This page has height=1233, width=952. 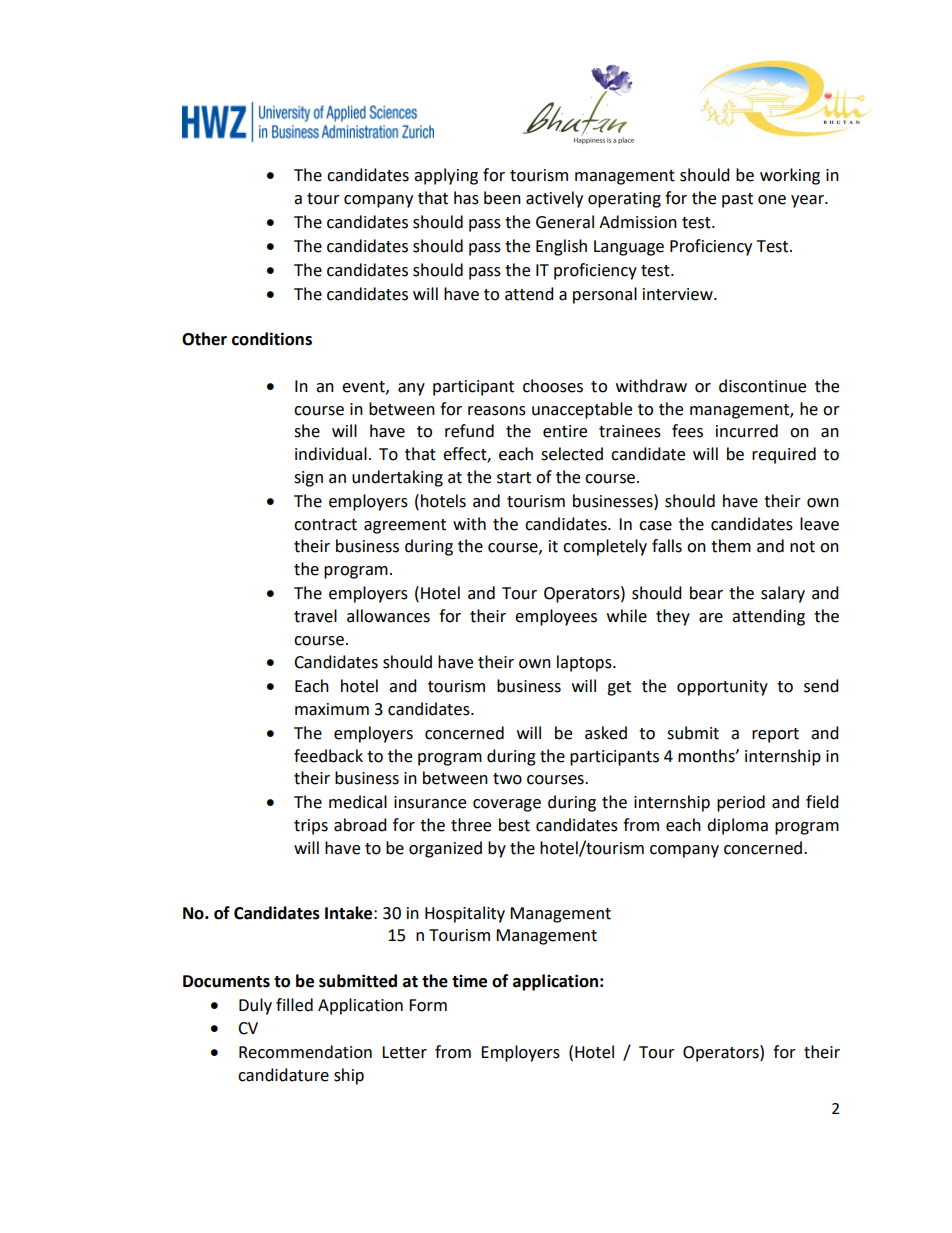 What do you see at coordinates (308, 479) in the page?
I see `sign` at bounding box center [308, 479].
